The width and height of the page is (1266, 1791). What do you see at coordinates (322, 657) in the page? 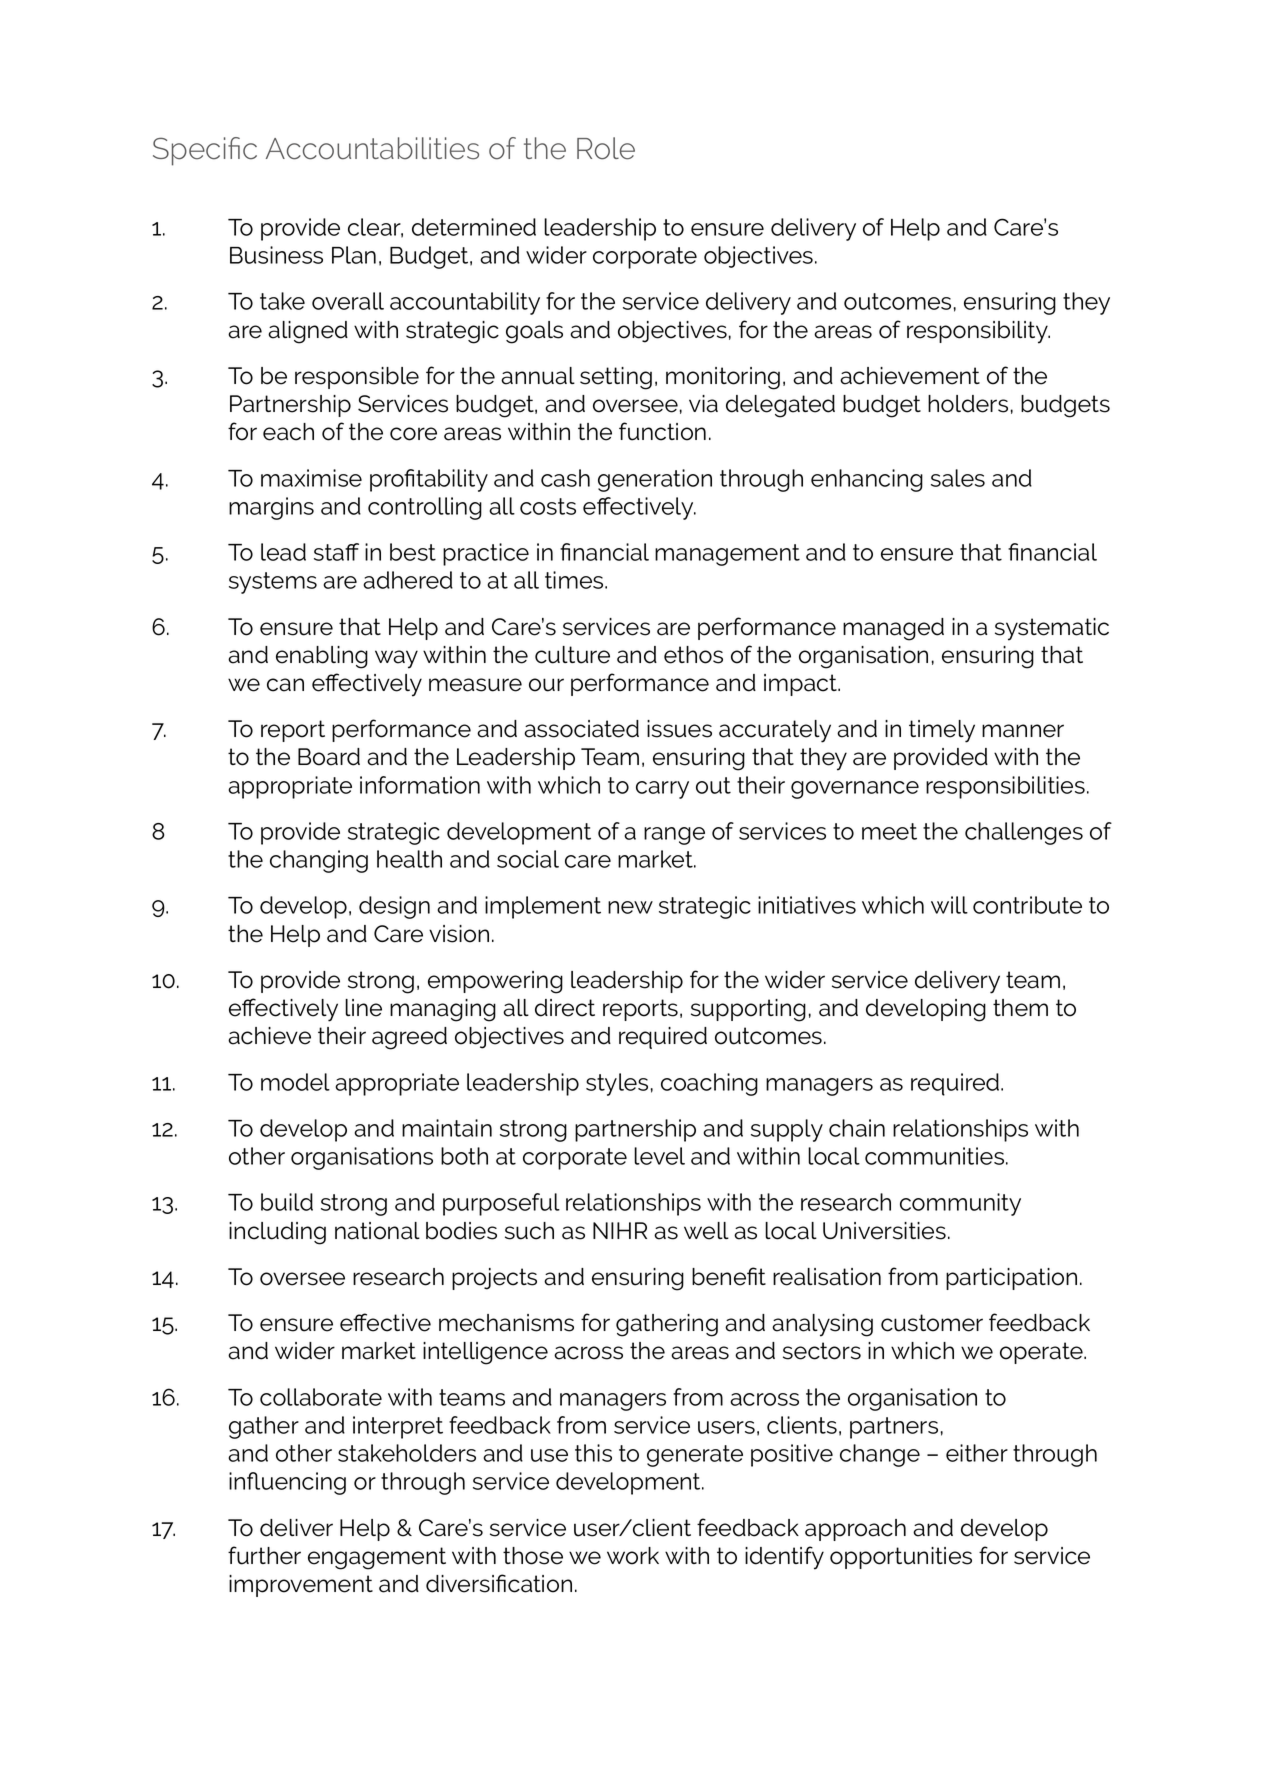
I see `enabling` at bounding box center [322, 657].
